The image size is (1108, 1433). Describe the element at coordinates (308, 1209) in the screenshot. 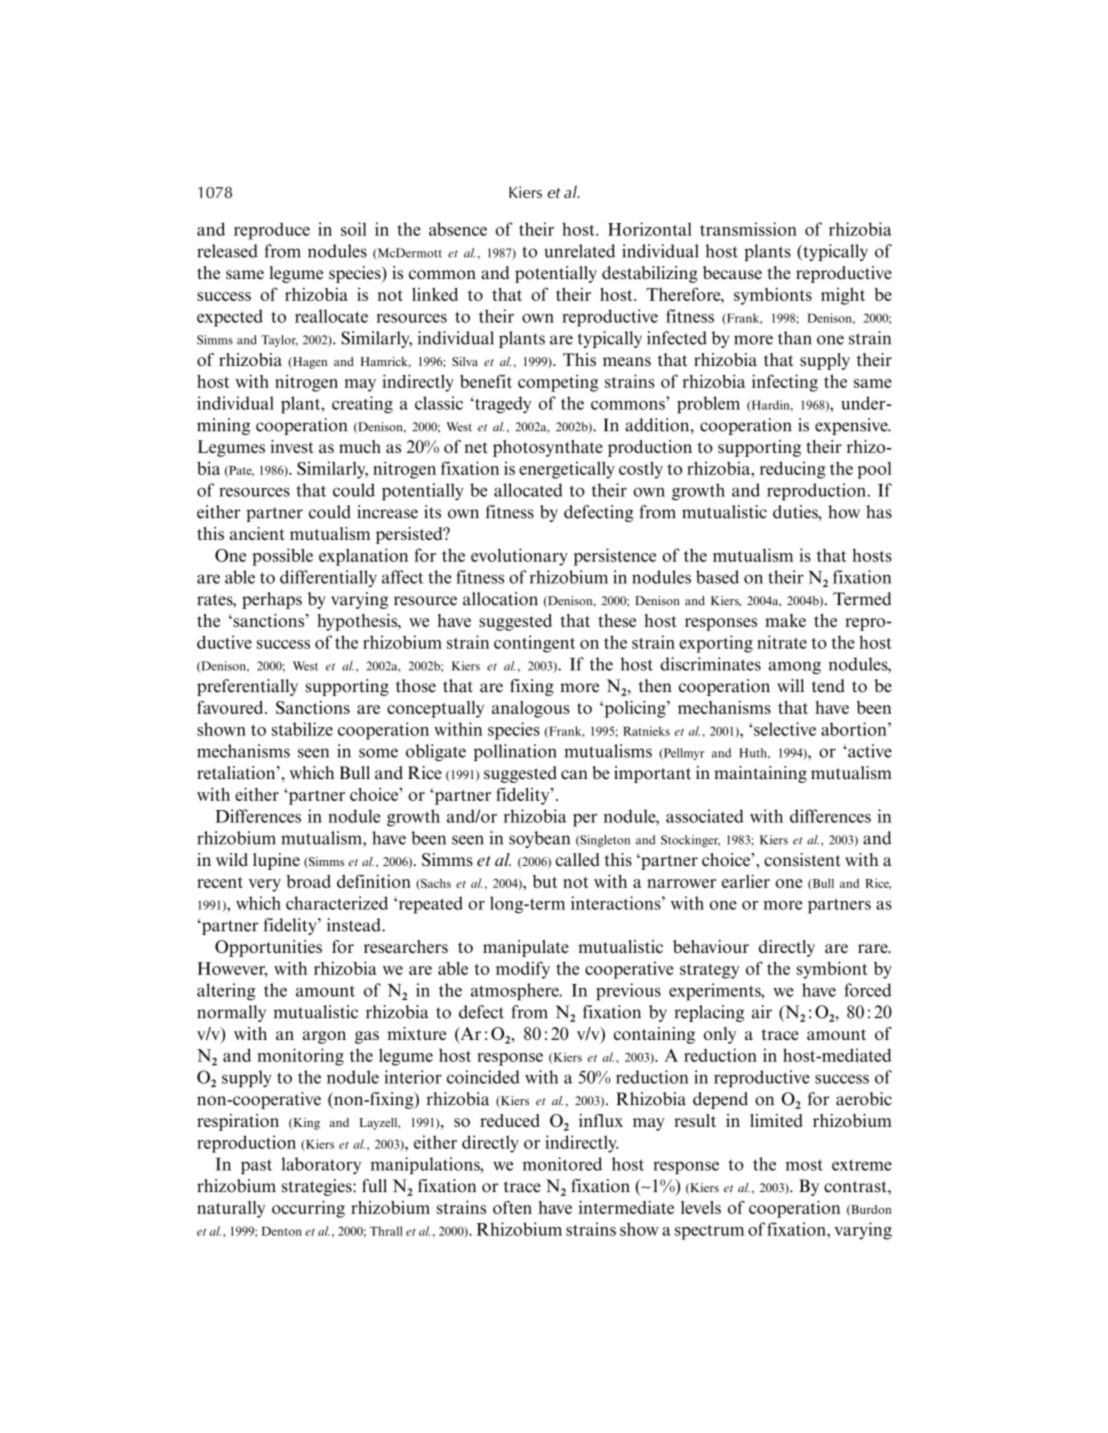

I see `occurring` at that location.
